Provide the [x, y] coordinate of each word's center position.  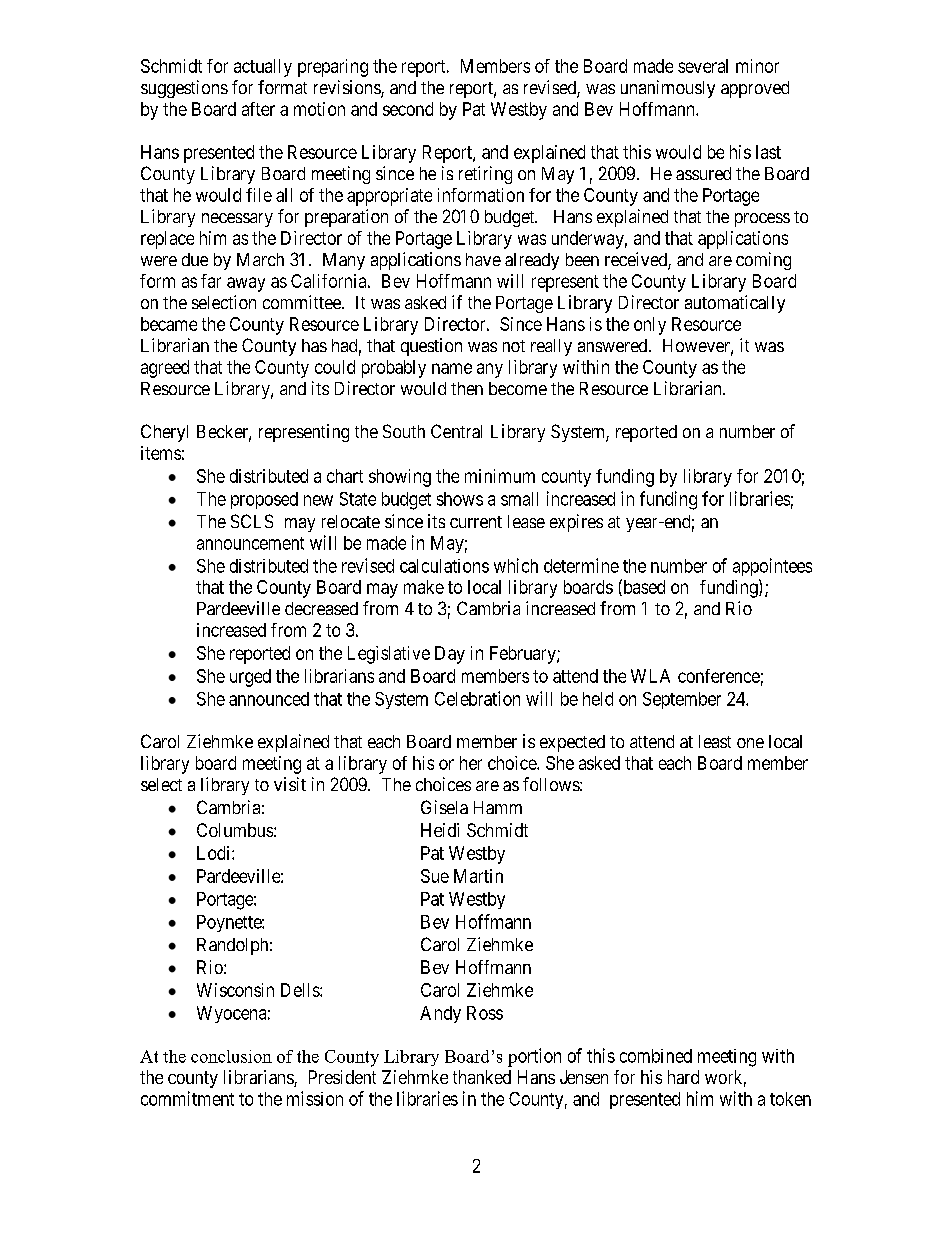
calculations [444, 566]
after [258, 109]
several [703, 66]
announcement [250, 543]
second [408, 109]
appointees [772, 567]
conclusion [231, 1056]
